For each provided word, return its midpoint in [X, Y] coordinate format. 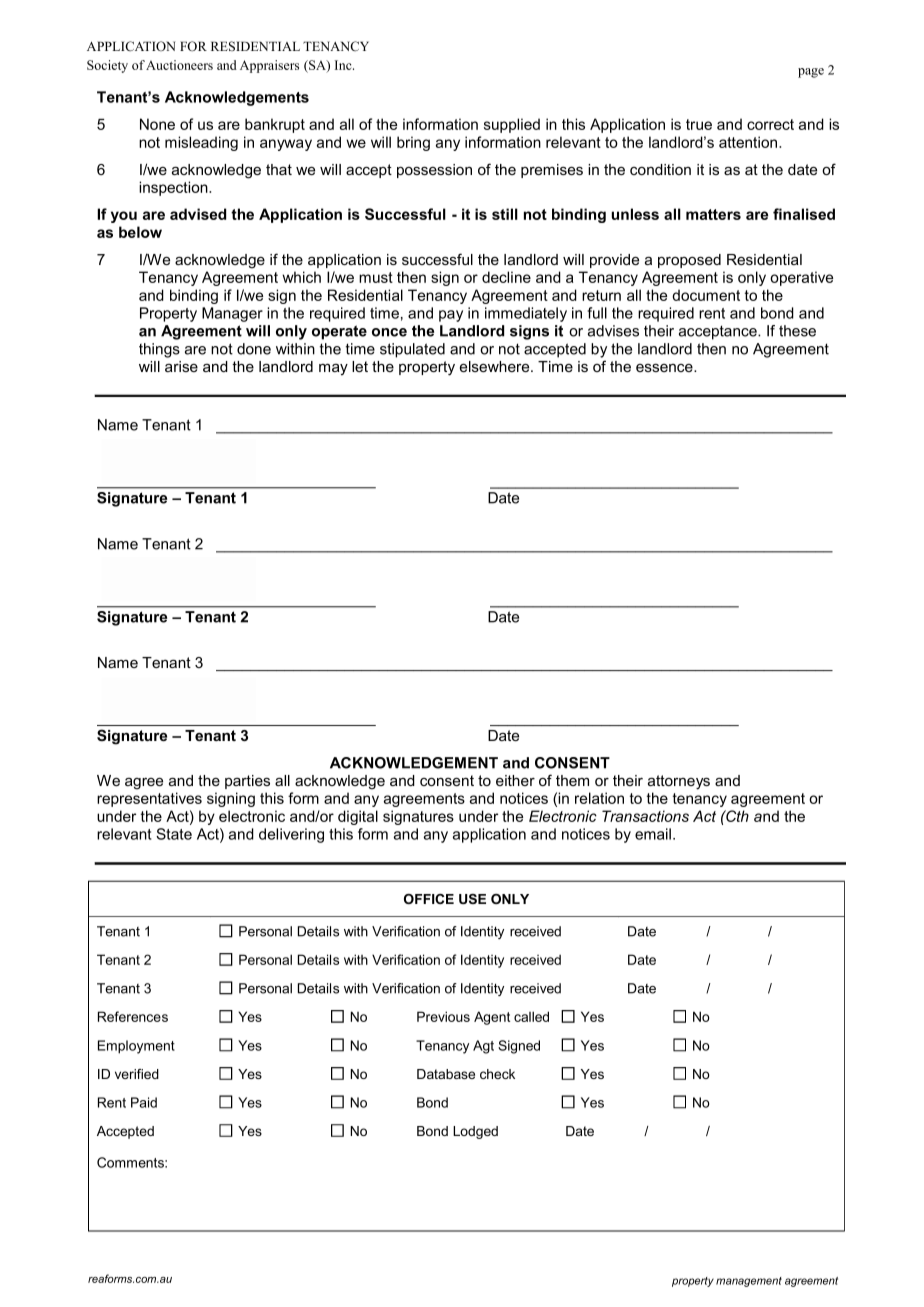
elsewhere [496, 366]
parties [247, 782]
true [699, 124]
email [653, 834]
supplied [512, 125]
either [515, 780]
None [157, 124]
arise [181, 366]
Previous [443, 1016]
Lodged [475, 1132]
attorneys [679, 782]
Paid [144, 1102]
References [133, 1016]
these [797, 331]
